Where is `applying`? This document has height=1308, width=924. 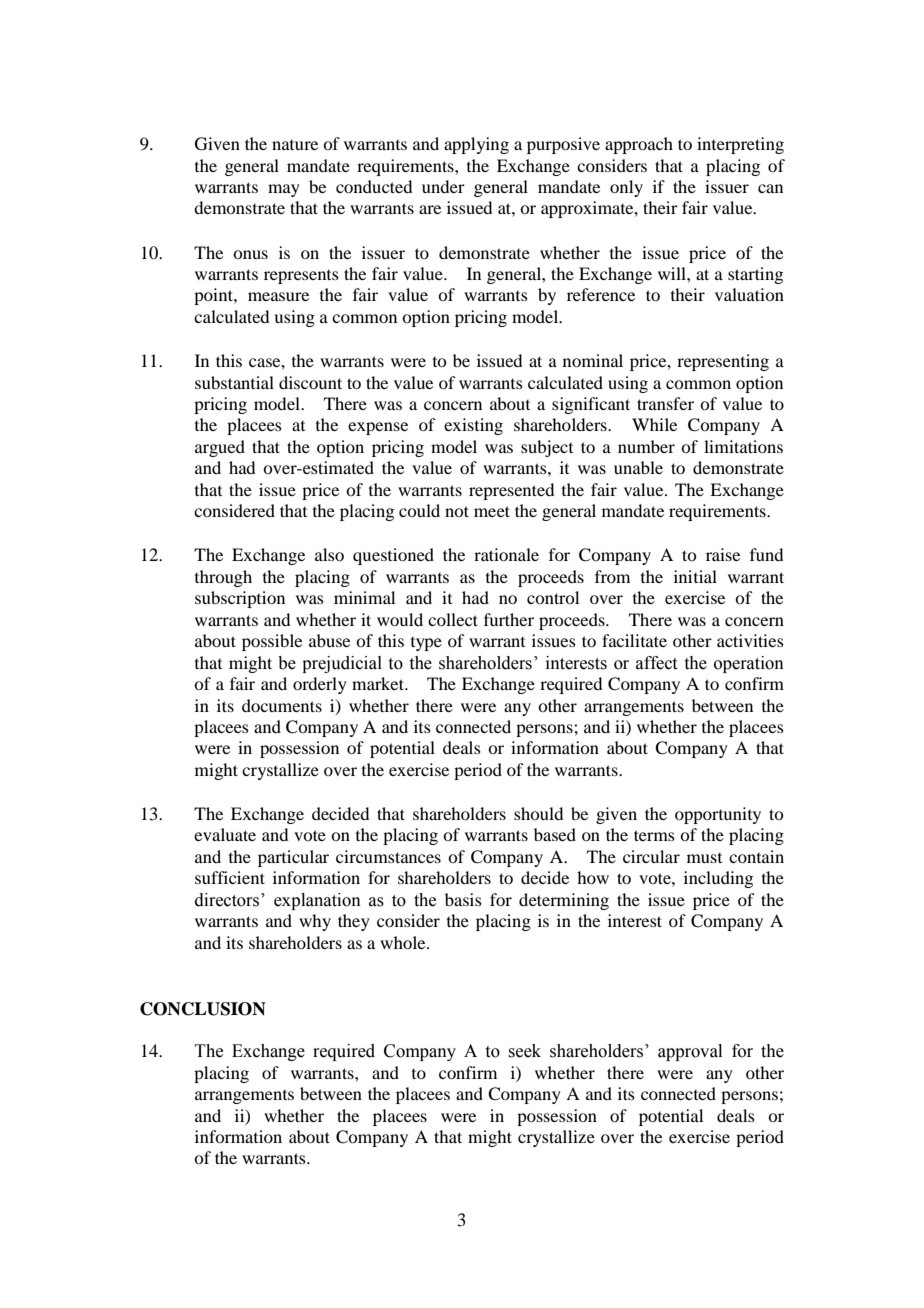 applying is located at coordinates (476, 145).
